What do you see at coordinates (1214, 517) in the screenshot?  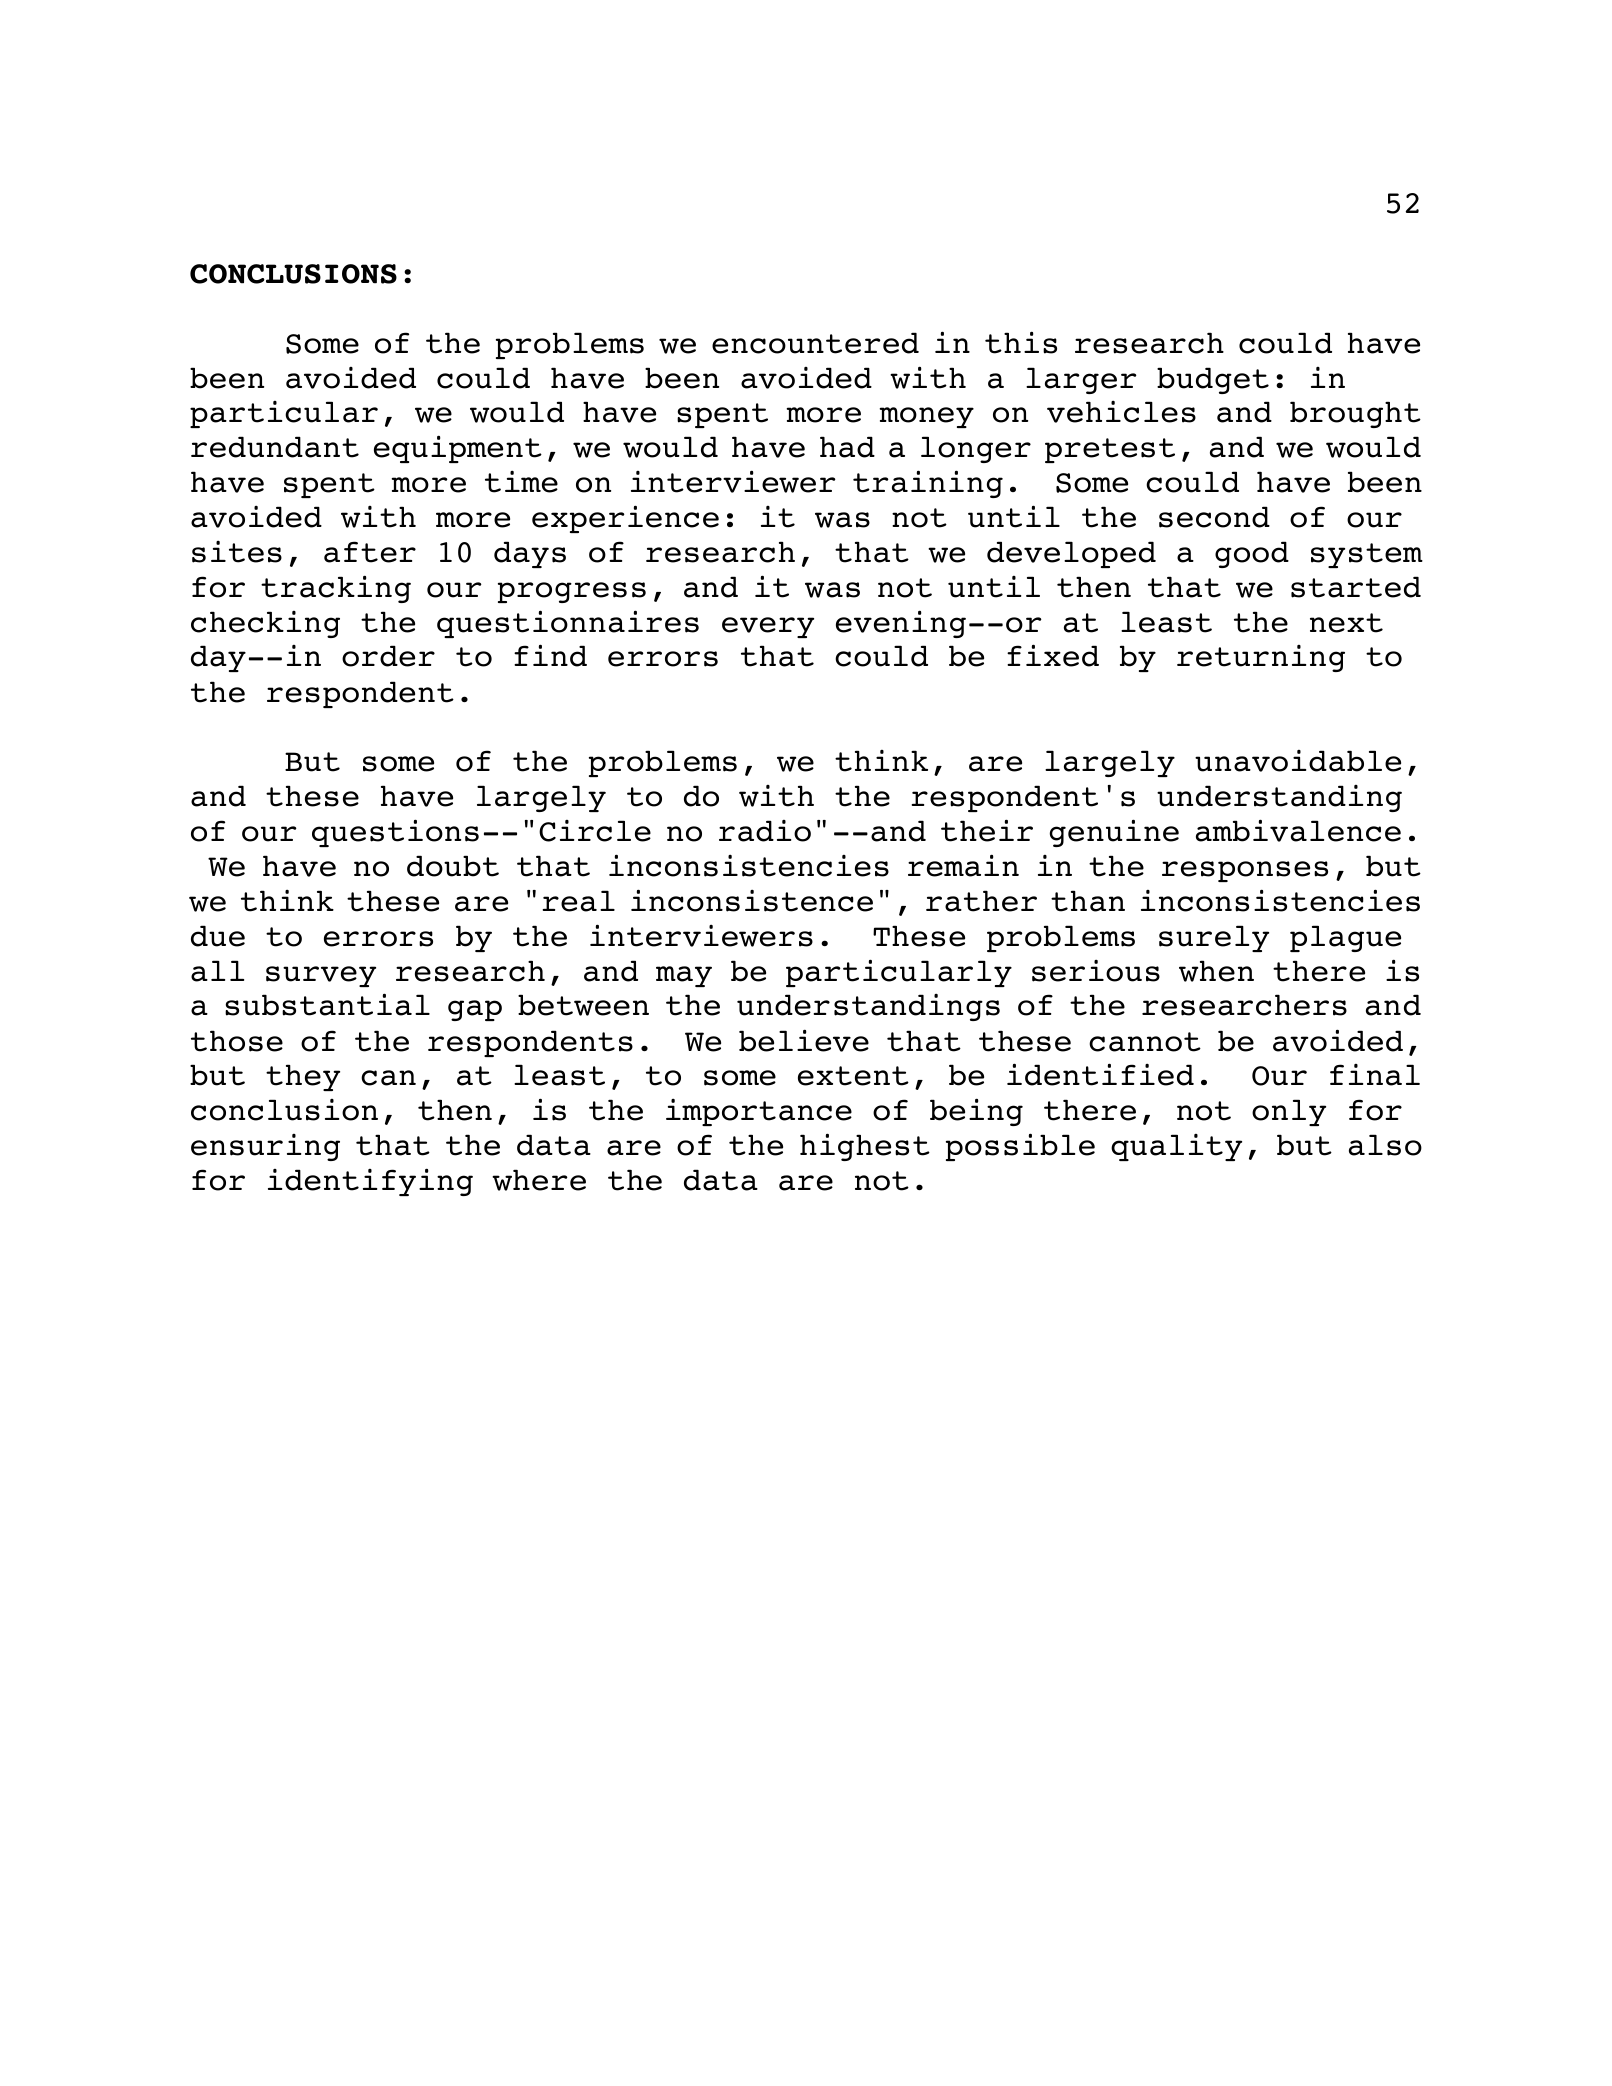 I see `second` at bounding box center [1214, 517].
